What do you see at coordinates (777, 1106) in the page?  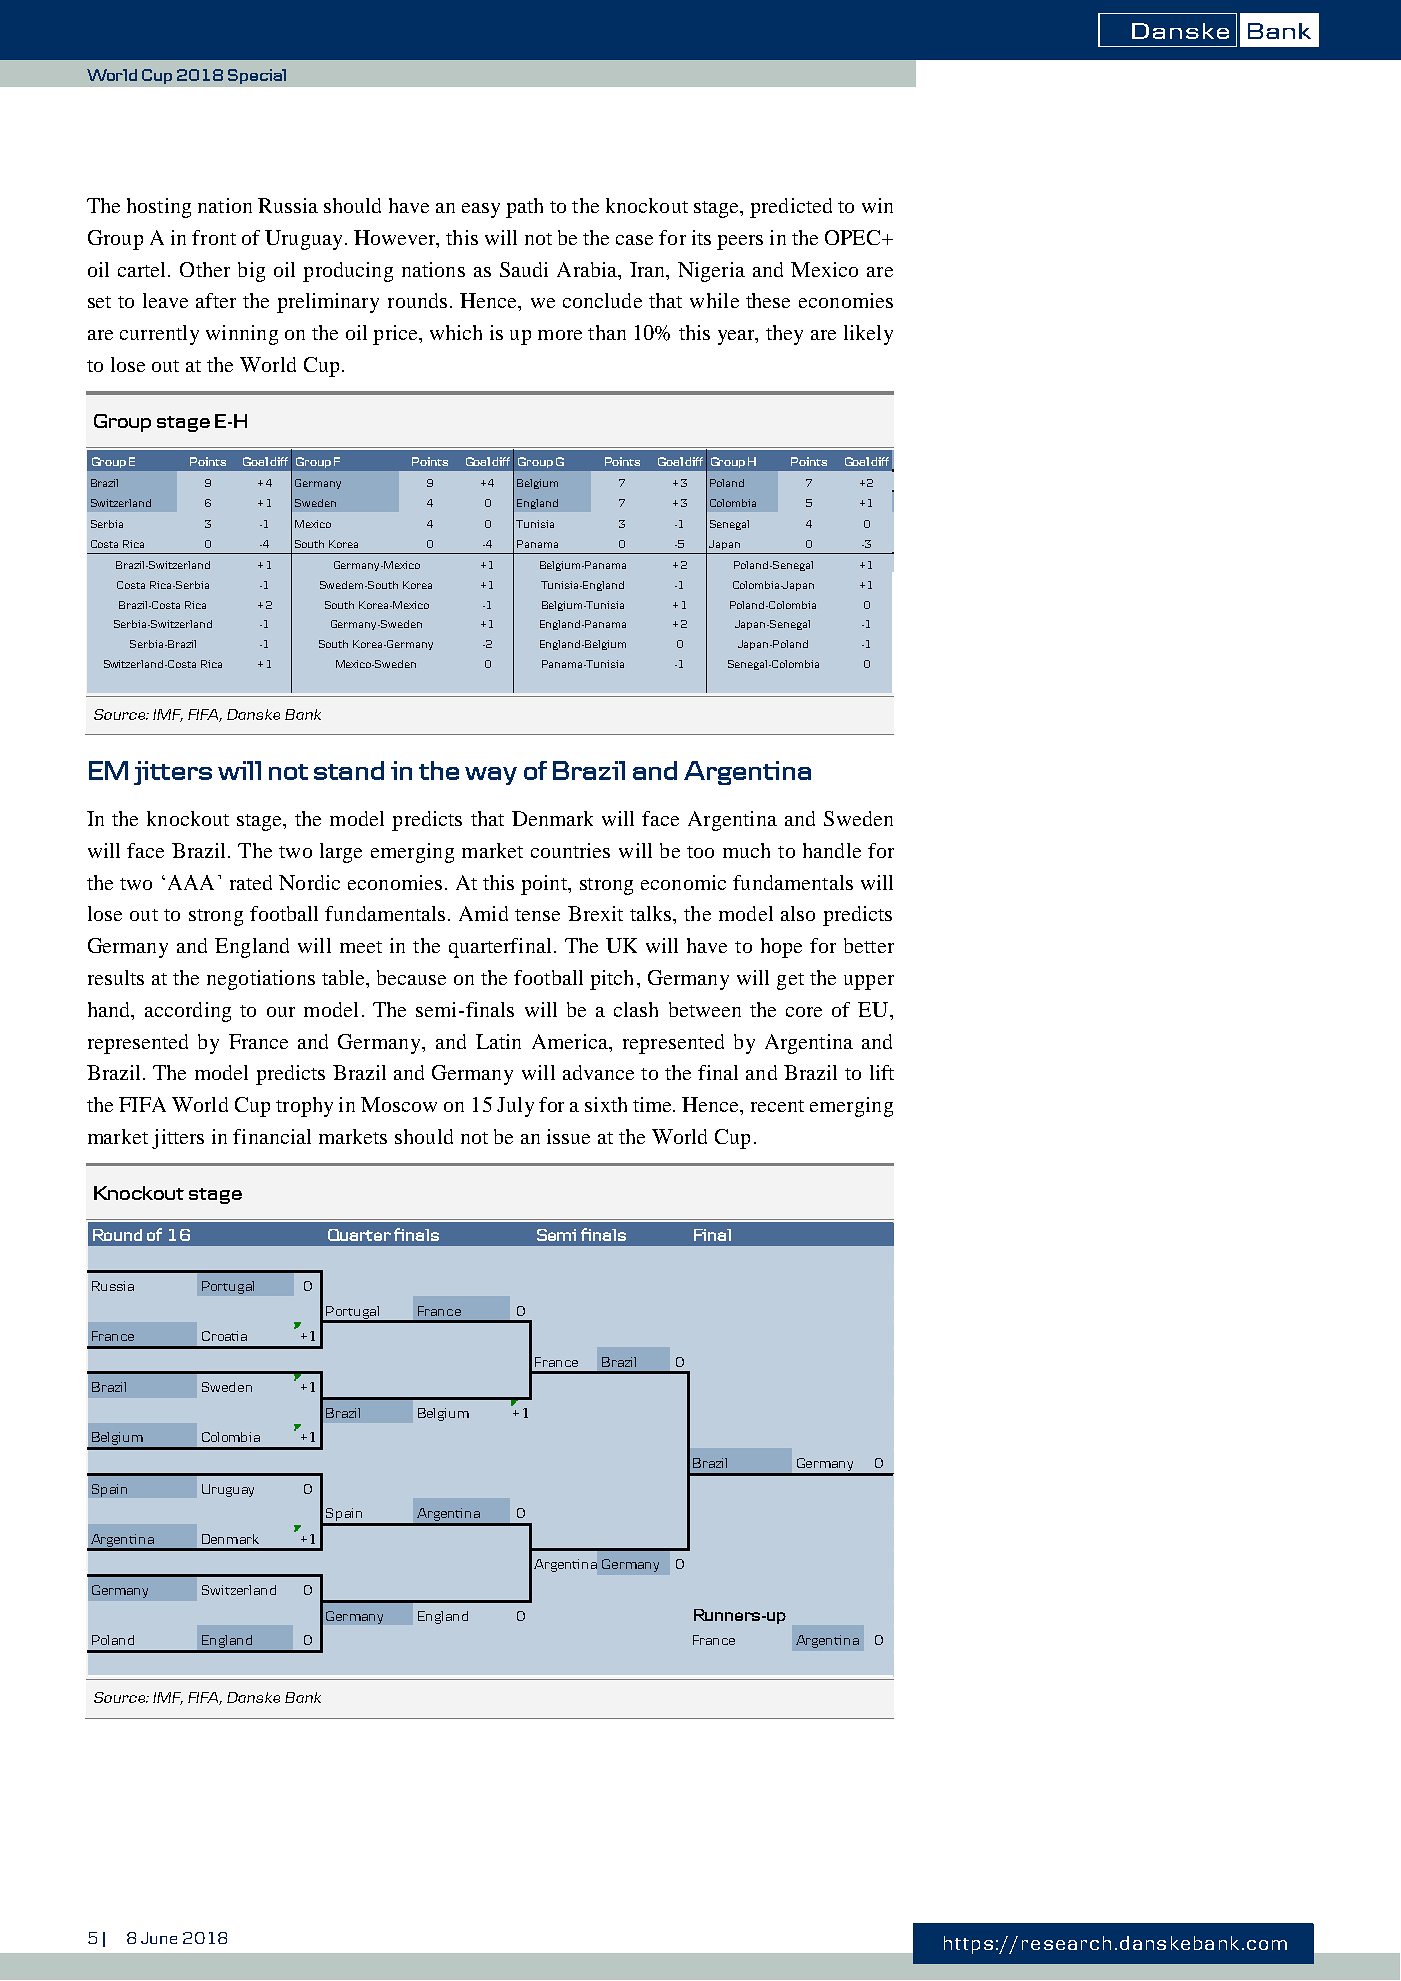 I see `recent` at bounding box center [777, 1106].
